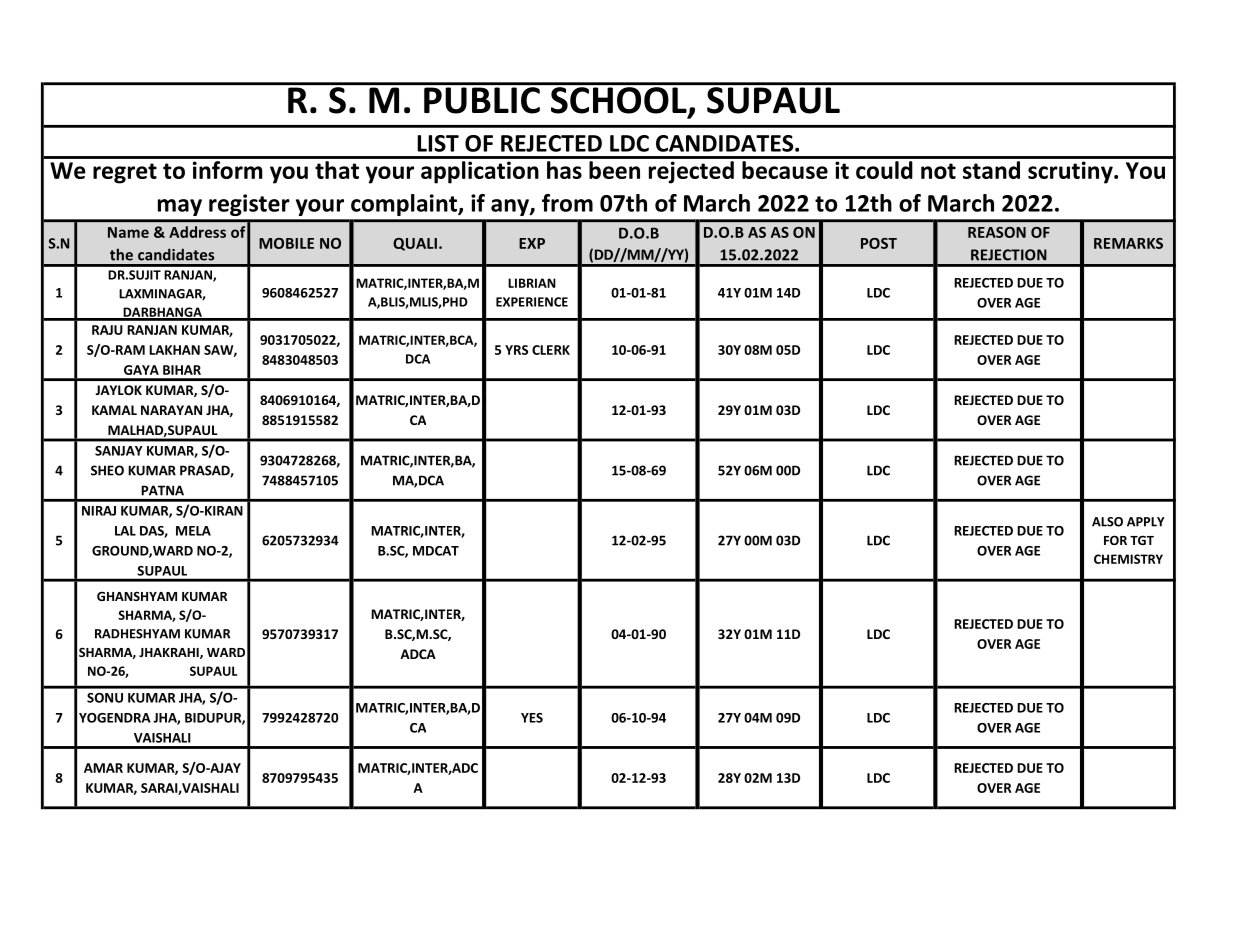 The image size is (1233, 952). I want to click on not, so click(938, 171).
